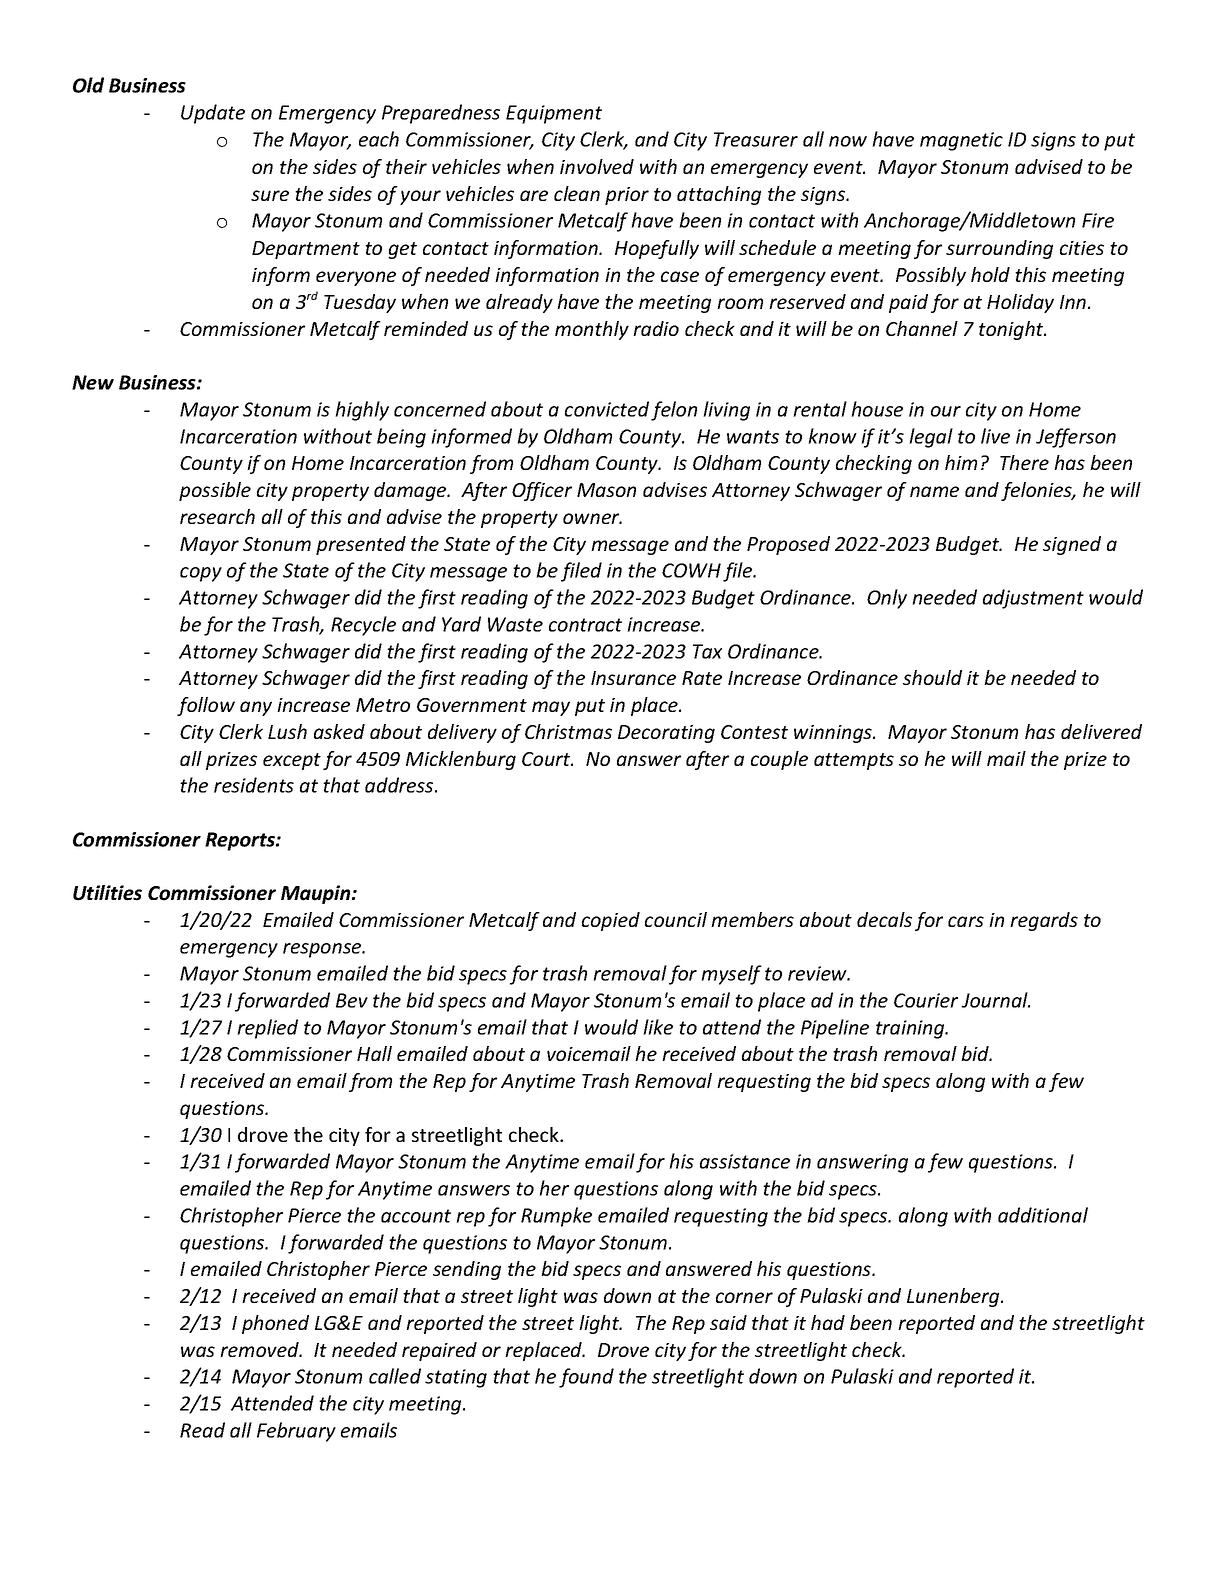 Image resolution: width=1222 pixels, height=1582 pixels. What do you see at coordinates (961, 141) in the screenshot?
I see `magnetic` at bounding box center [961, 141].
